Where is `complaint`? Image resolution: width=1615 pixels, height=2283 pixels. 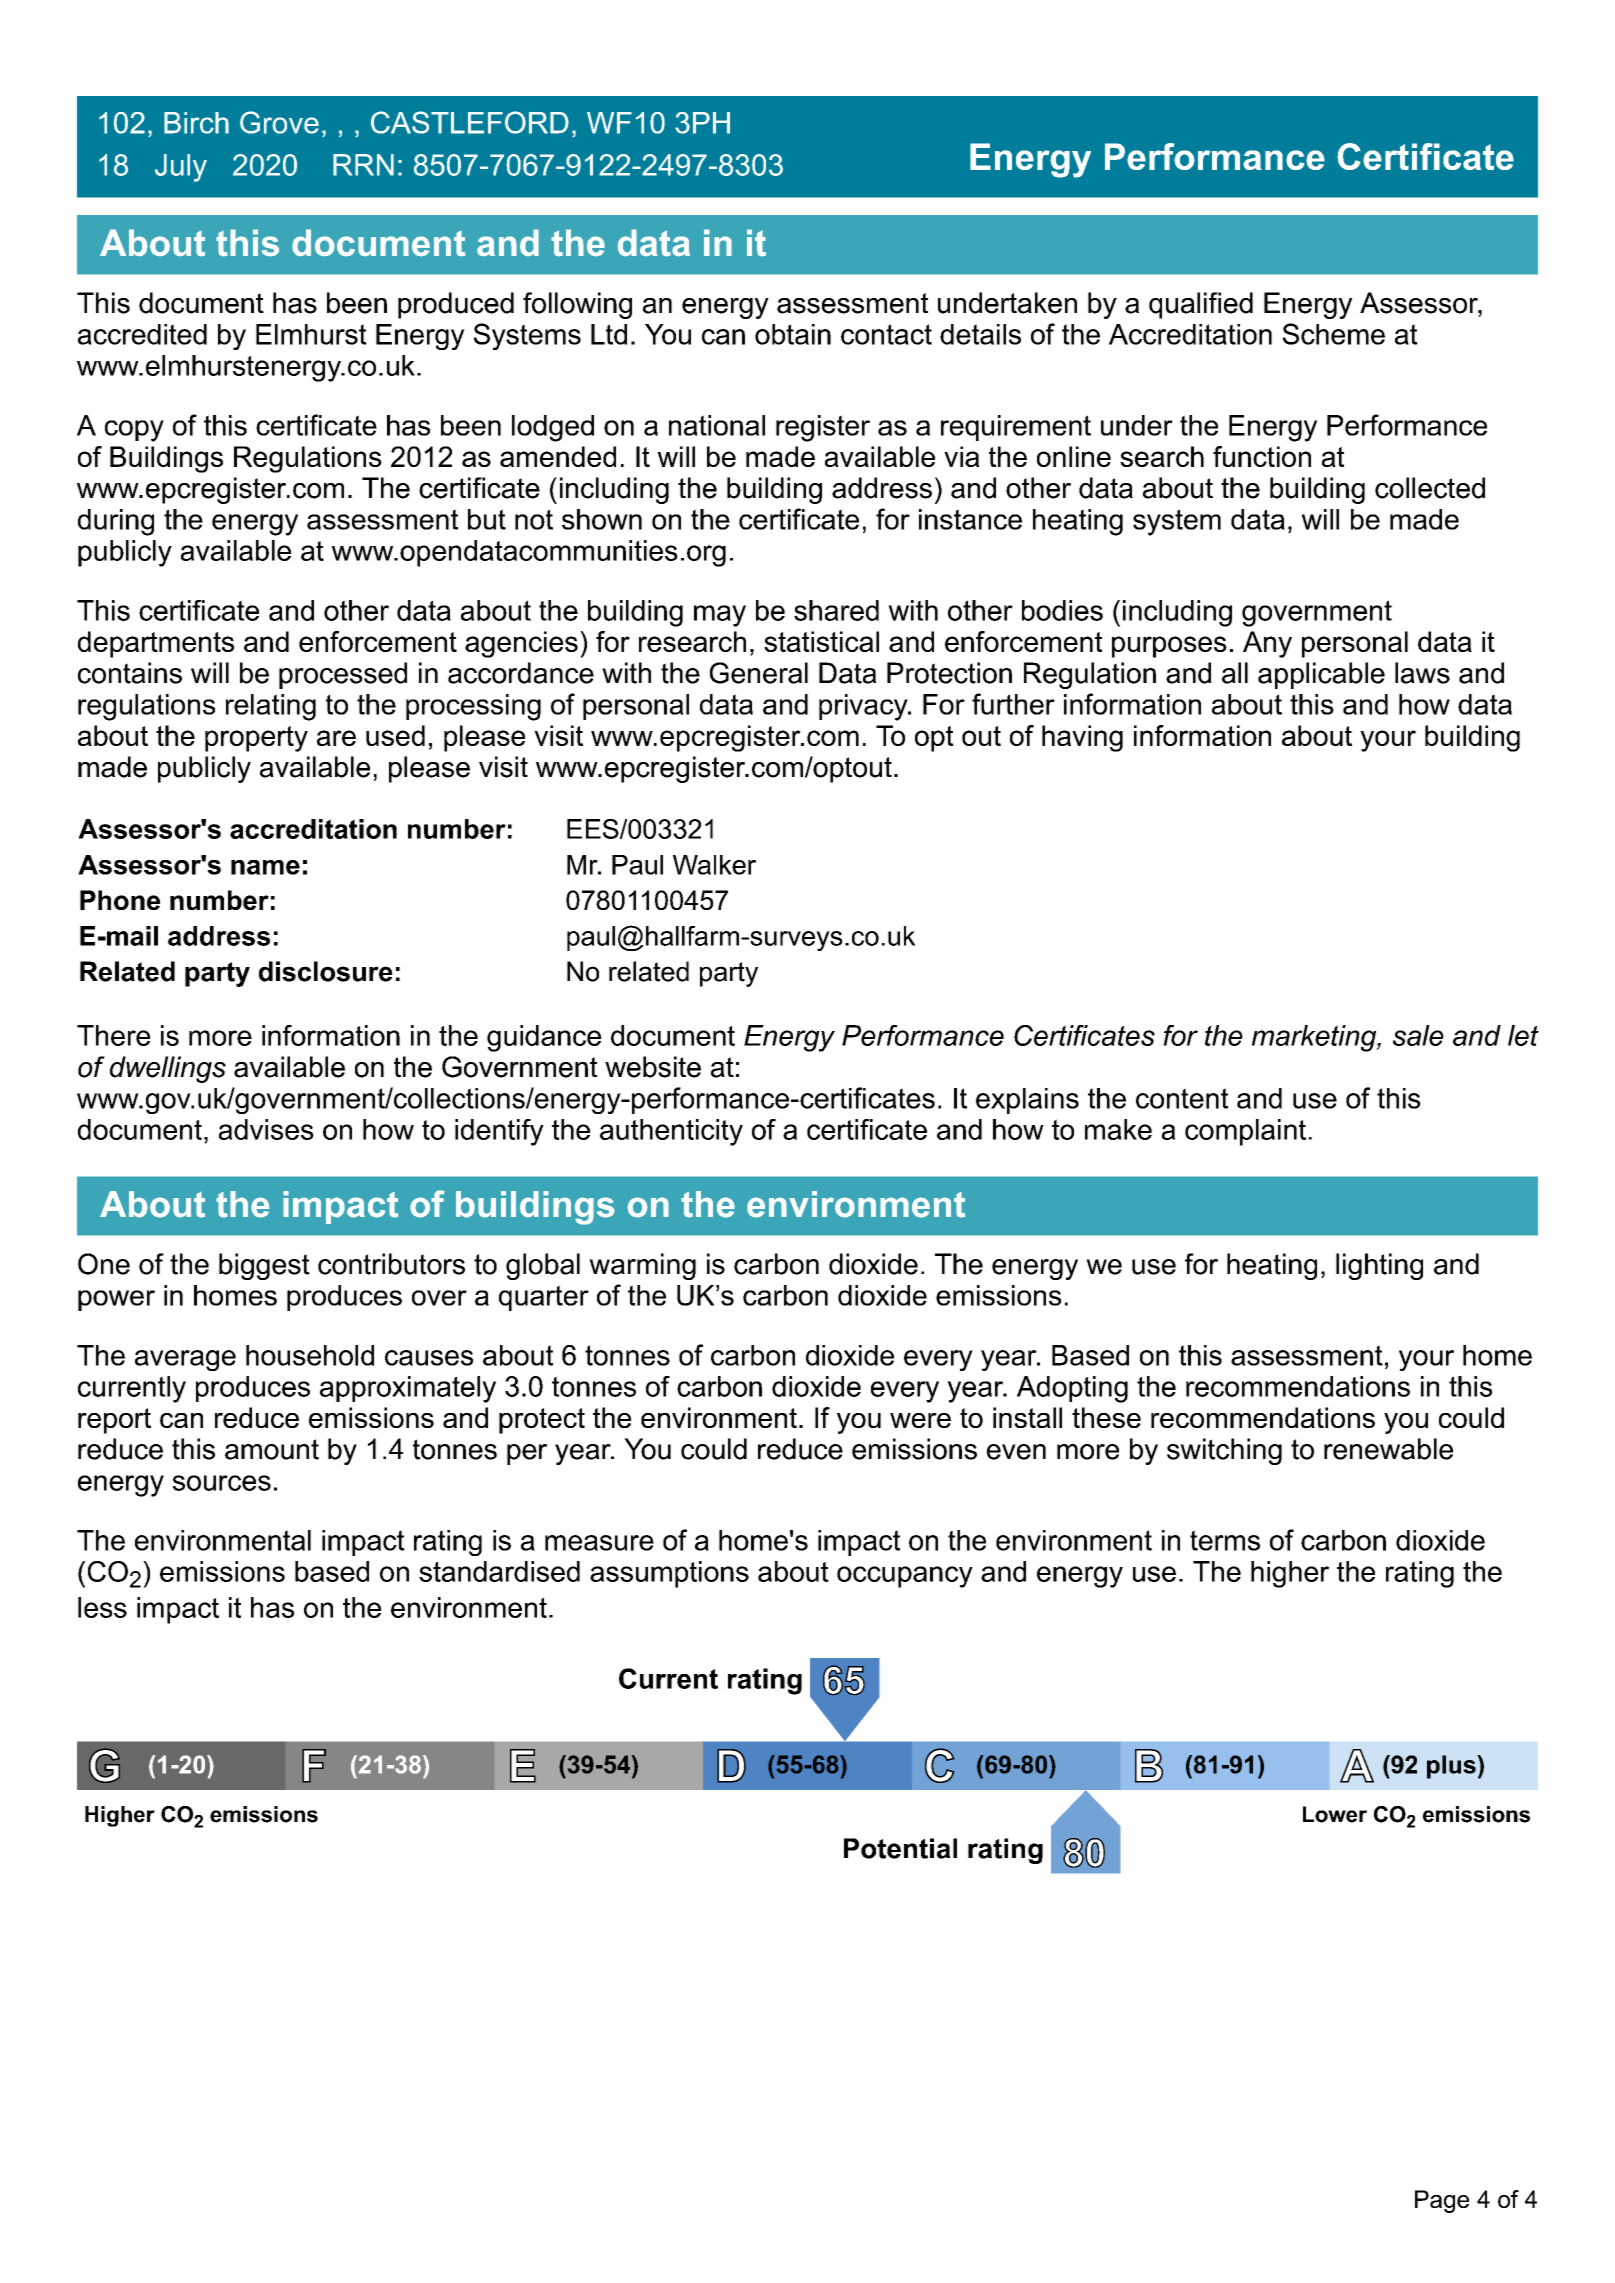
complaint is located at coordinates (1245, 1132).
